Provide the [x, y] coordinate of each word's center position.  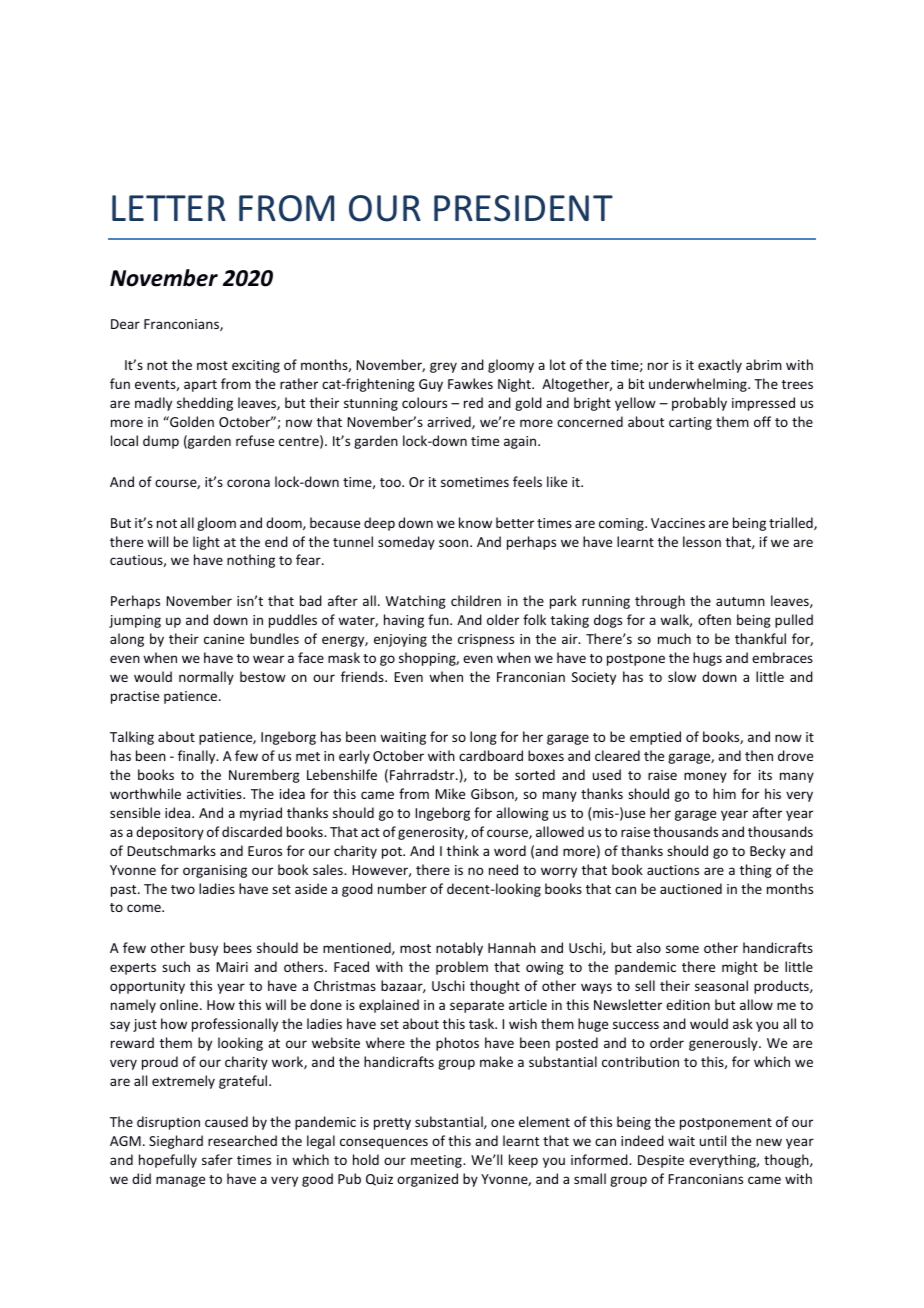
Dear [125, 324]
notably [459, 949]
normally [206, 678]
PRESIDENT [523, 208]
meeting [437, 1161]
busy [204, 949]
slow [682, 676]
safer [217, 1159]
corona [248, 483]
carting [690, 423]
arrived [450, 422]
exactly [720, 366]
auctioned [691, 888]
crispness [486, 640]
